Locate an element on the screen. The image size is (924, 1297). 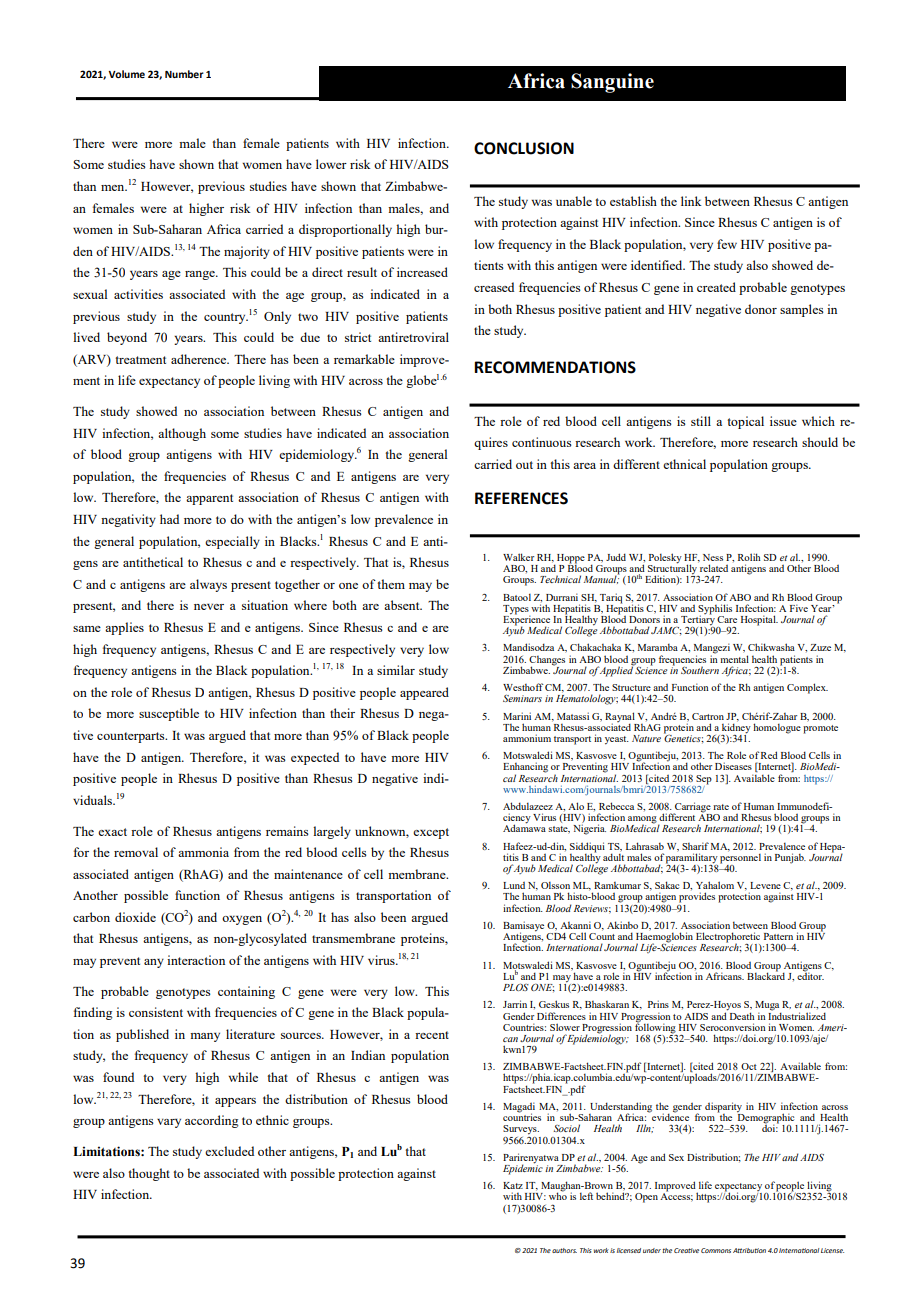
topical is located at coordinates (745, 422).
